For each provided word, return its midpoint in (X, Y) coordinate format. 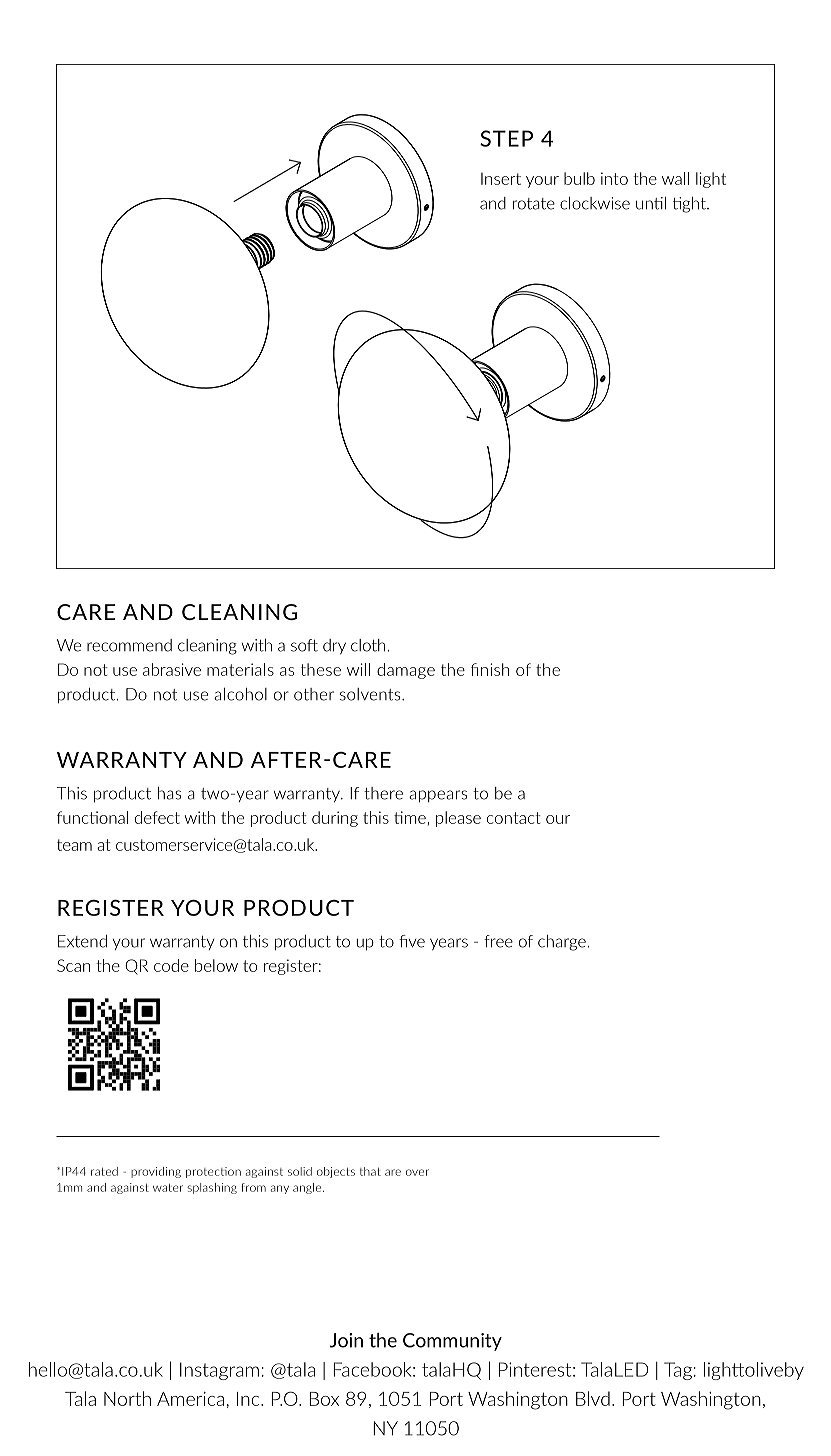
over (417, 1172)
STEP (506, 138)
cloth (369, 645)
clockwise (595, 203)
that (370, 1171)
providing (156, 1172)
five (412, 941)
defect (157, 817)
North (127, 1398)
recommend (129, 645)
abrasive (172, 669)
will (358, 669)
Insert (501, 179)
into (614, 178)
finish (490, 669)
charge (563, 943)
